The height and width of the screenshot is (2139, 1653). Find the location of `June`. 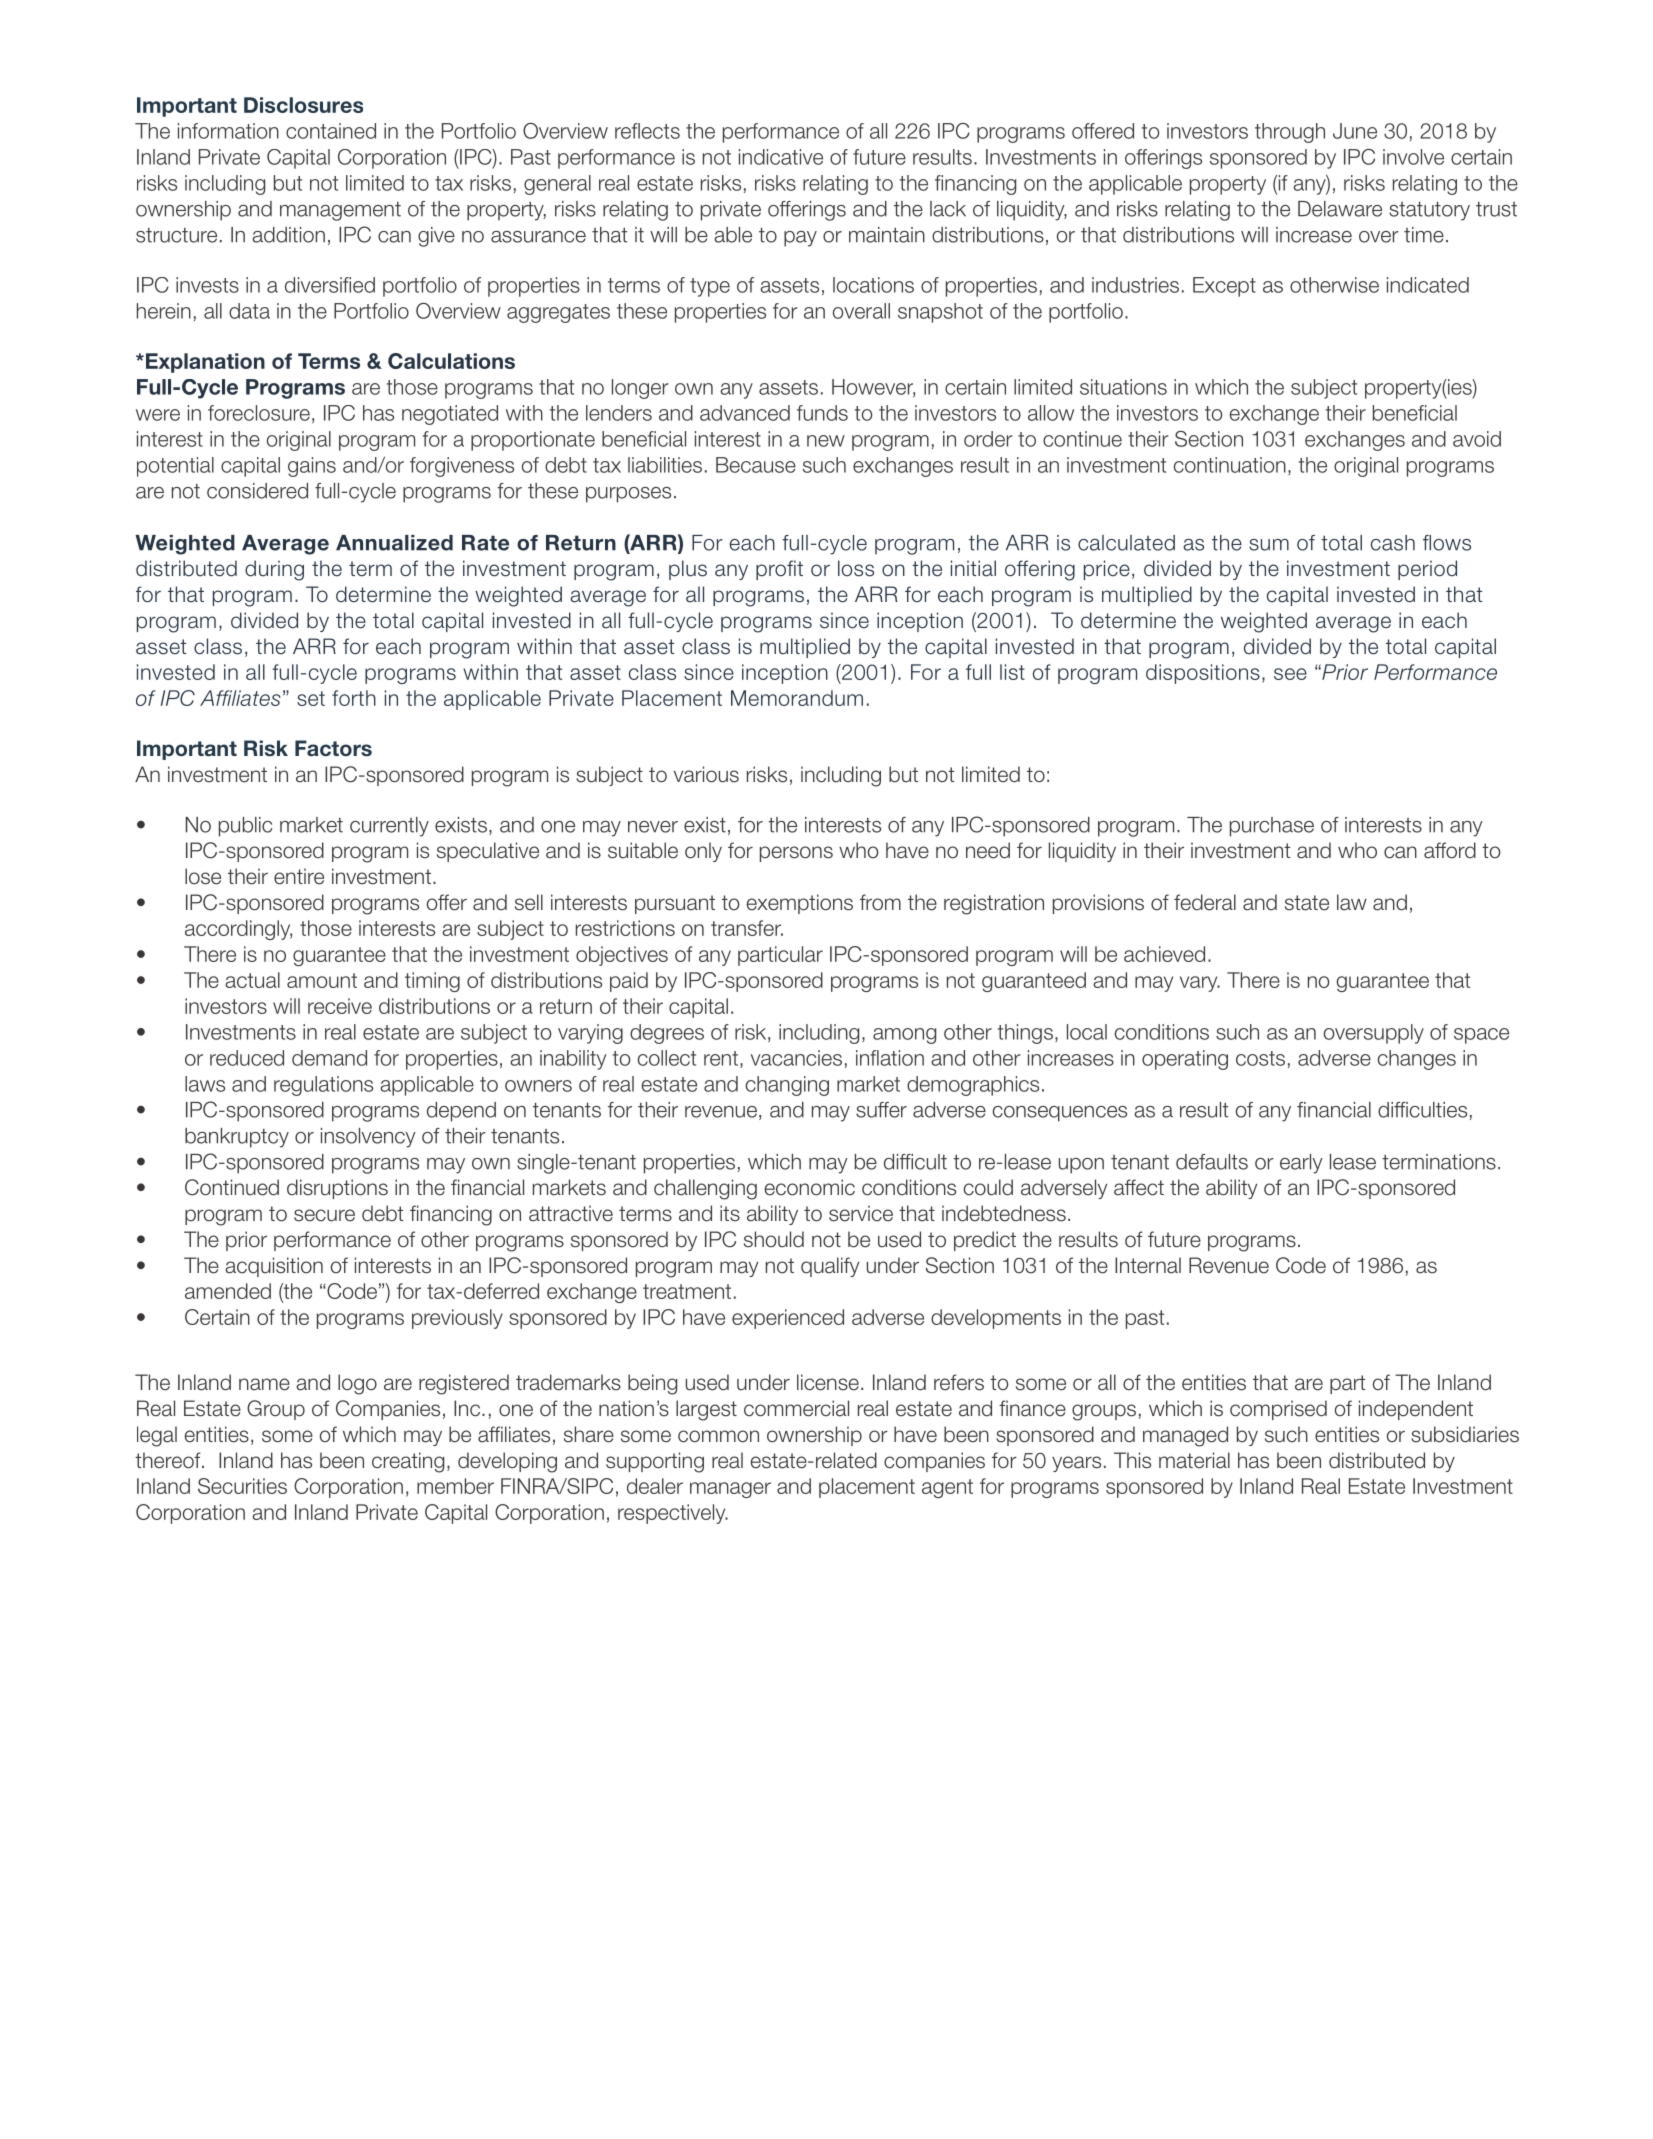

June is located at coordinates (1355, 131).
